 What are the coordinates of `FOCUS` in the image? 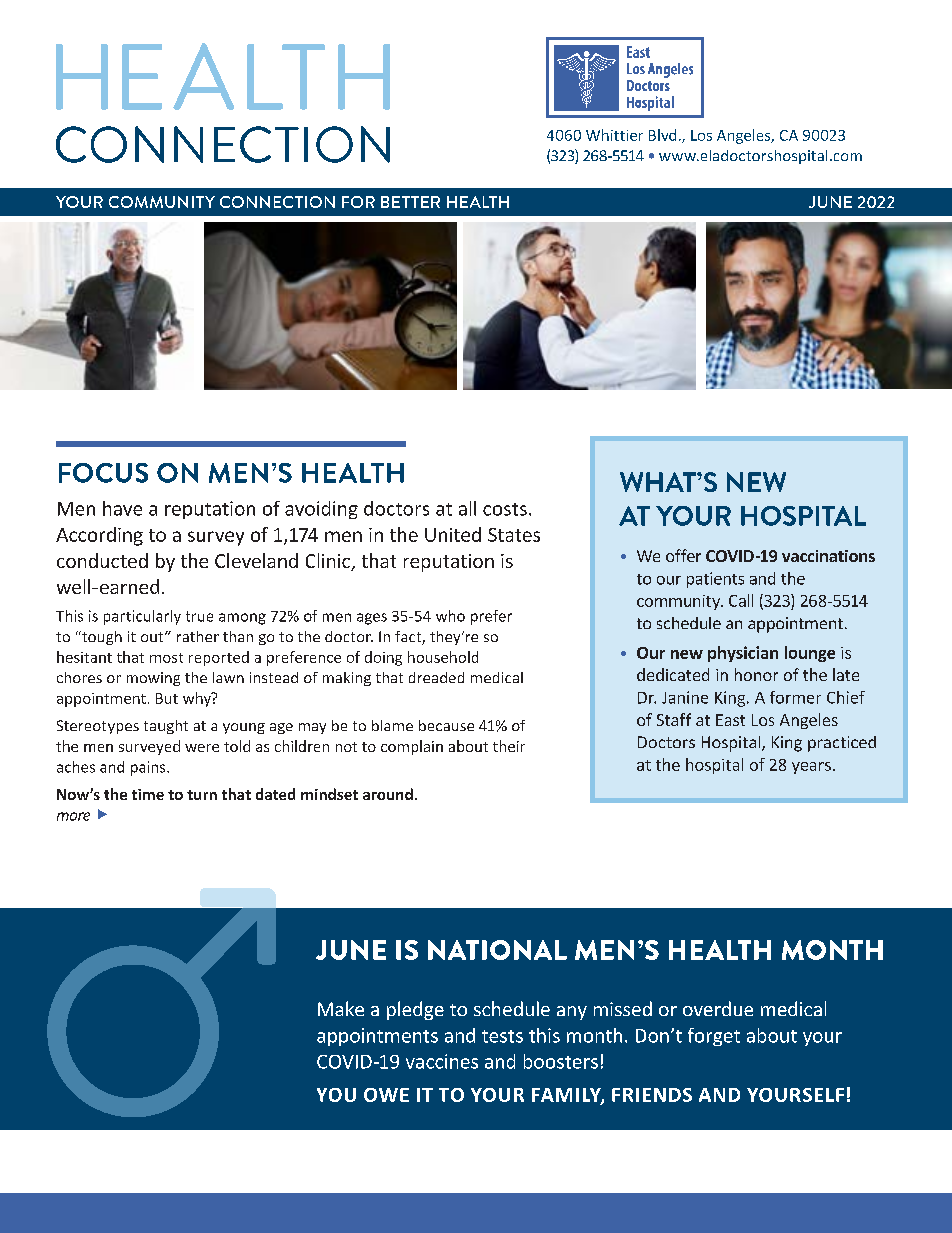 It's located at (103, 473).
